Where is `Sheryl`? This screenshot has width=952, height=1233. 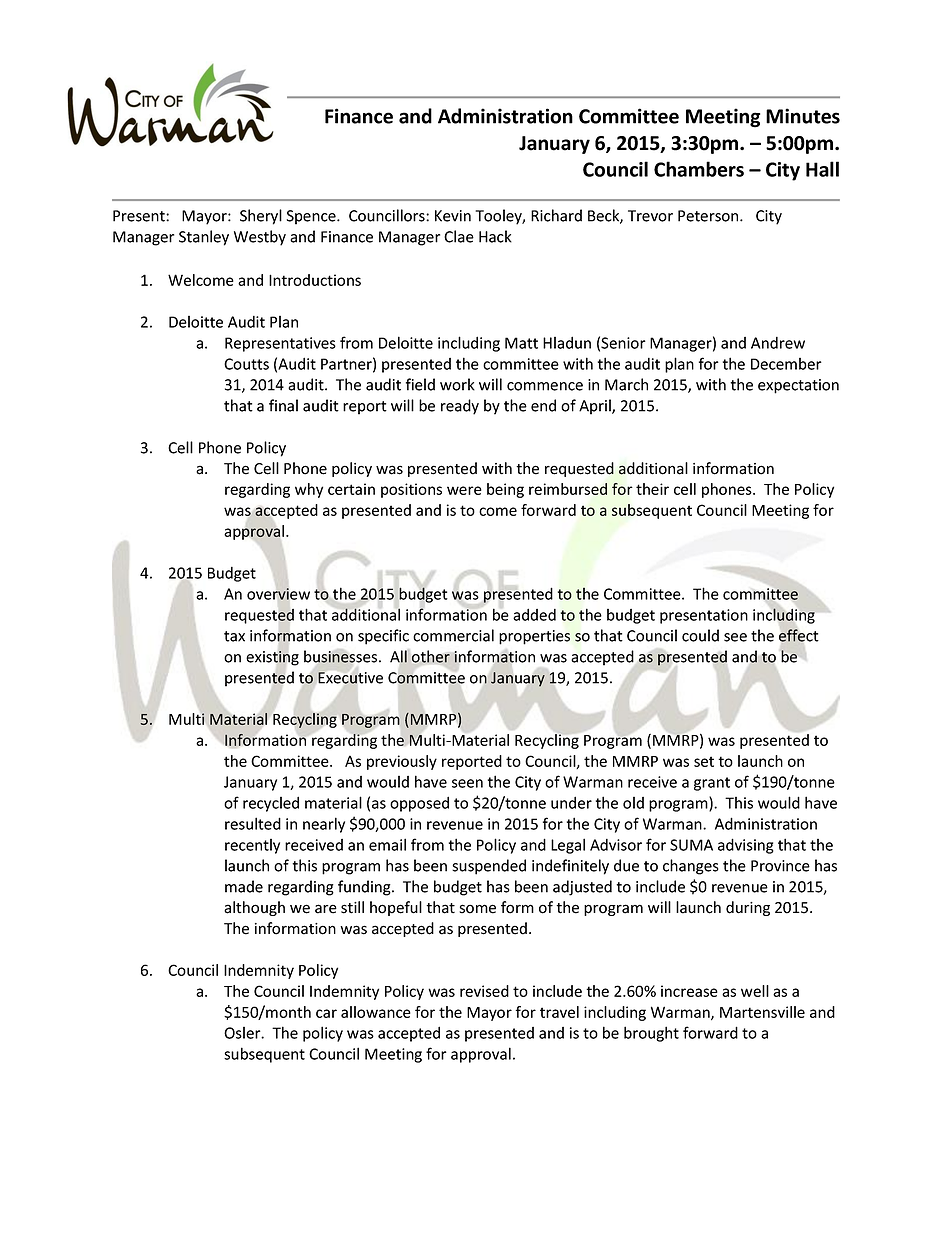 Sheryl is located at coordinates (261, 217).
